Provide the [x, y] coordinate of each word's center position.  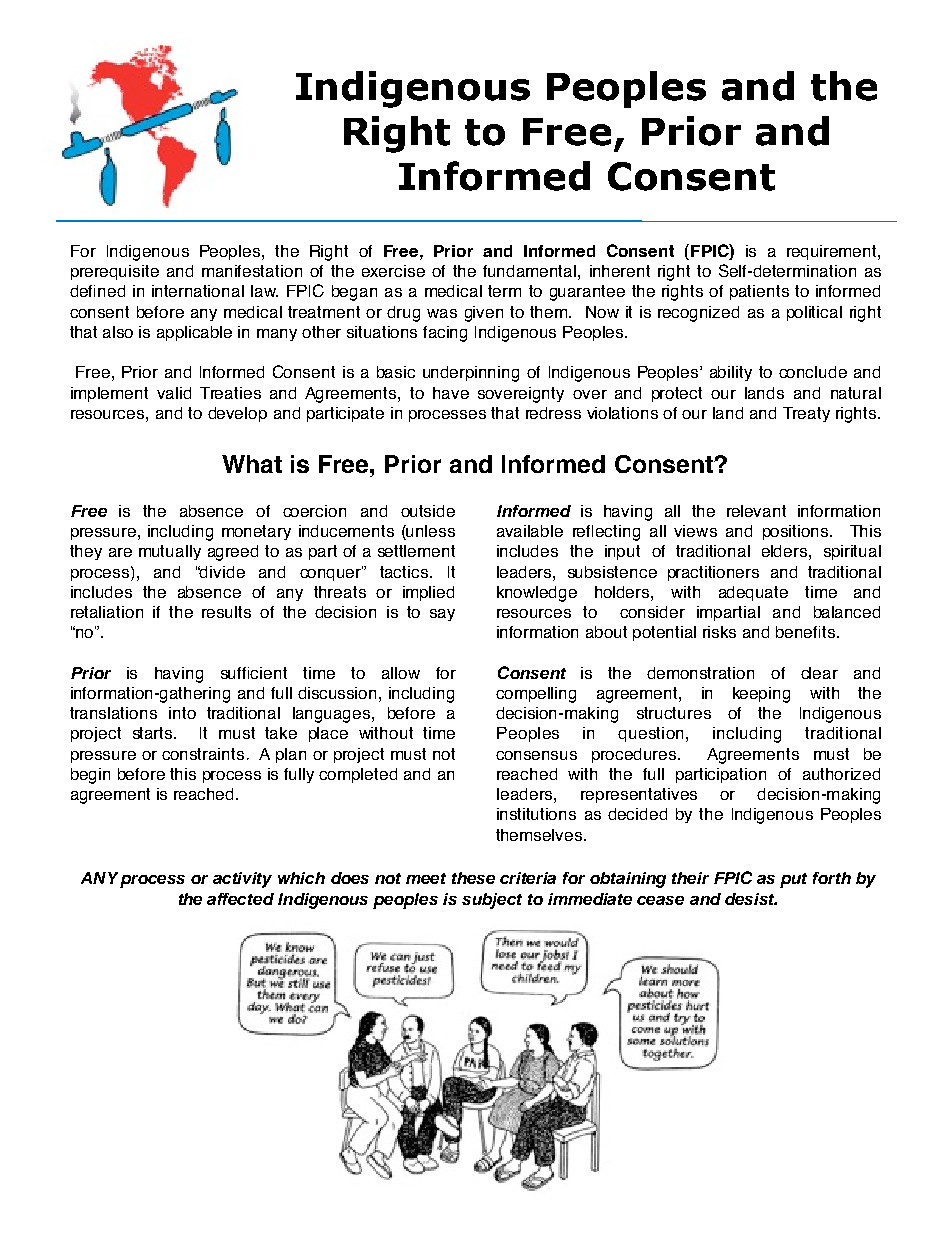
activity [242, 880]
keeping [761, 695]
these [473, 878]
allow [401, 673]
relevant [756, 511]
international [198, 291]
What [252, 464]
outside [428, 511]
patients [759, 292]
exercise [393, 271]
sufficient [254, 673]
